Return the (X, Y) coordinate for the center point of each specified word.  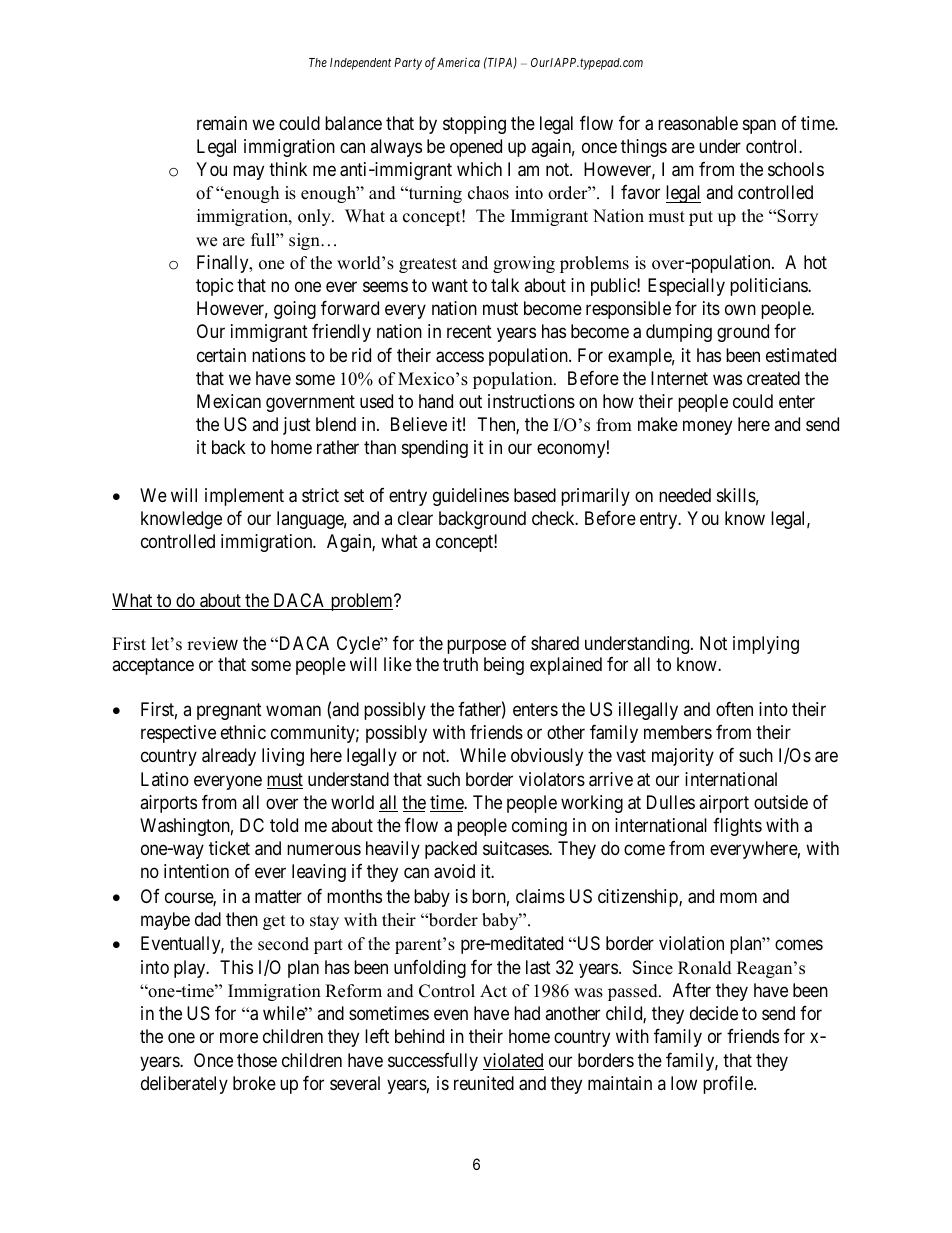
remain (222, 123)
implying (766, 645)
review (212, 644)
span (759, 126)
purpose (476, 646)
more (239, 1038)
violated (513, 1061)
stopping (474, 125)
